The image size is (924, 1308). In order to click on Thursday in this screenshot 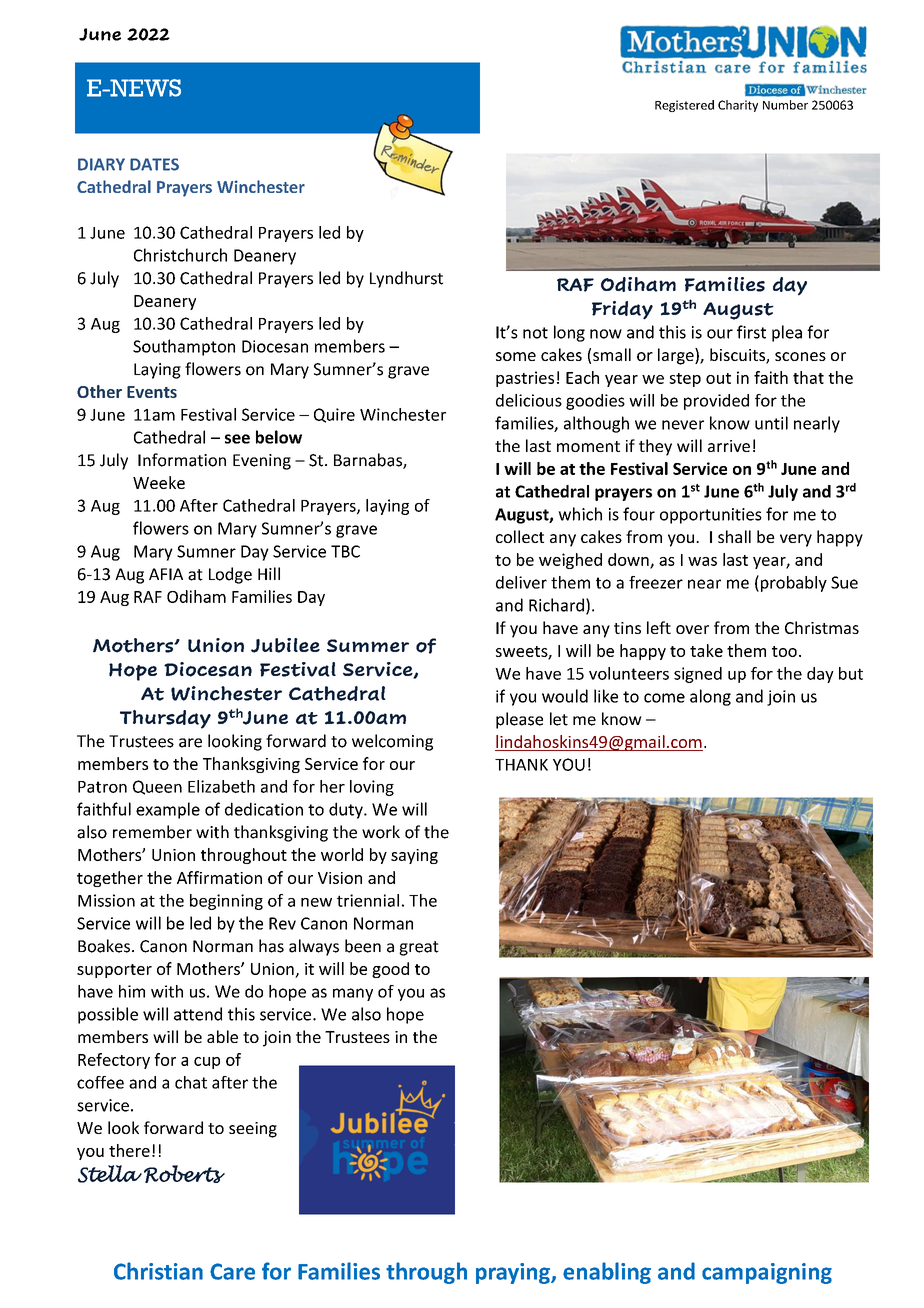, I will do `click(165, 719)`.
